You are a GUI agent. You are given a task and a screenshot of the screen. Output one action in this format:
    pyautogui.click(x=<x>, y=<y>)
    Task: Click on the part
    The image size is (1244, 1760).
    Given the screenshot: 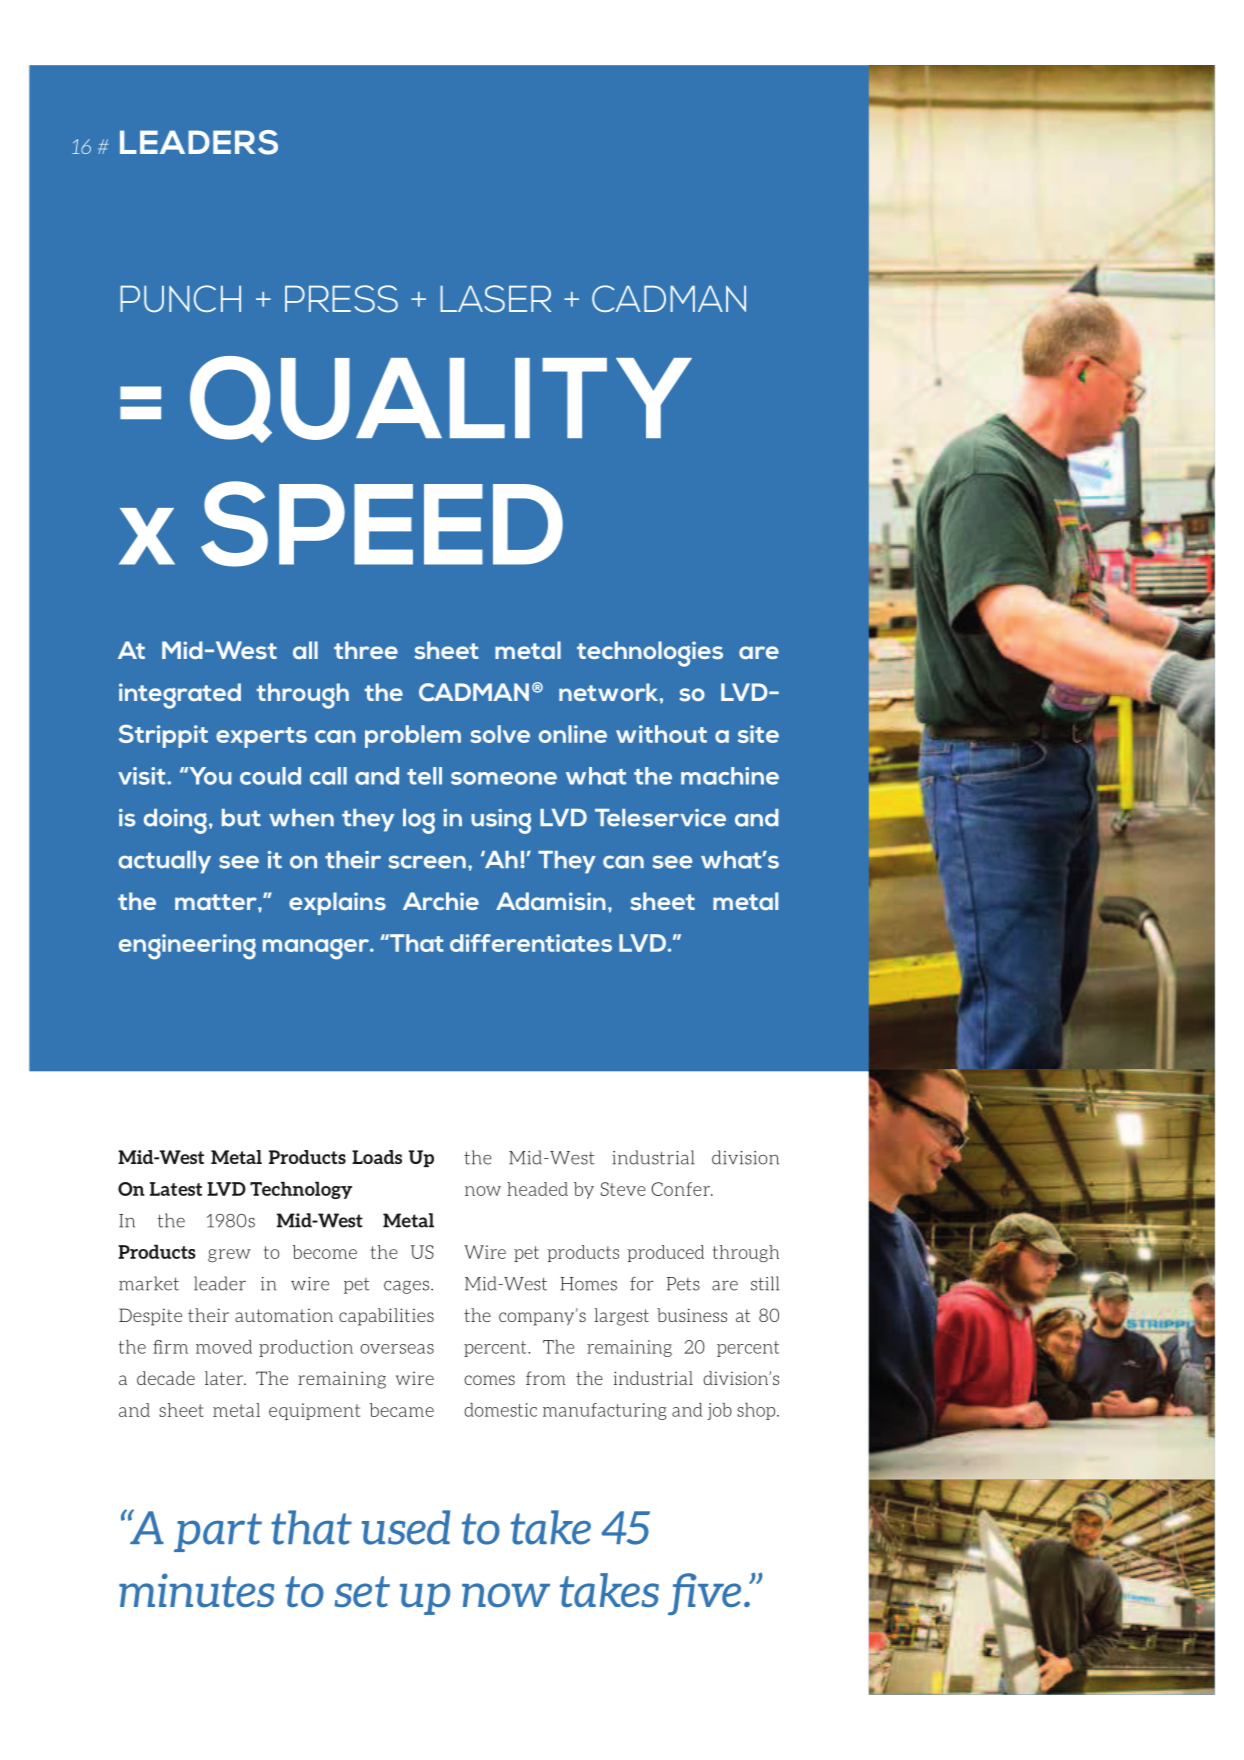 What is the action you would take?
    pyautogui.click(x=218, y=1532)
